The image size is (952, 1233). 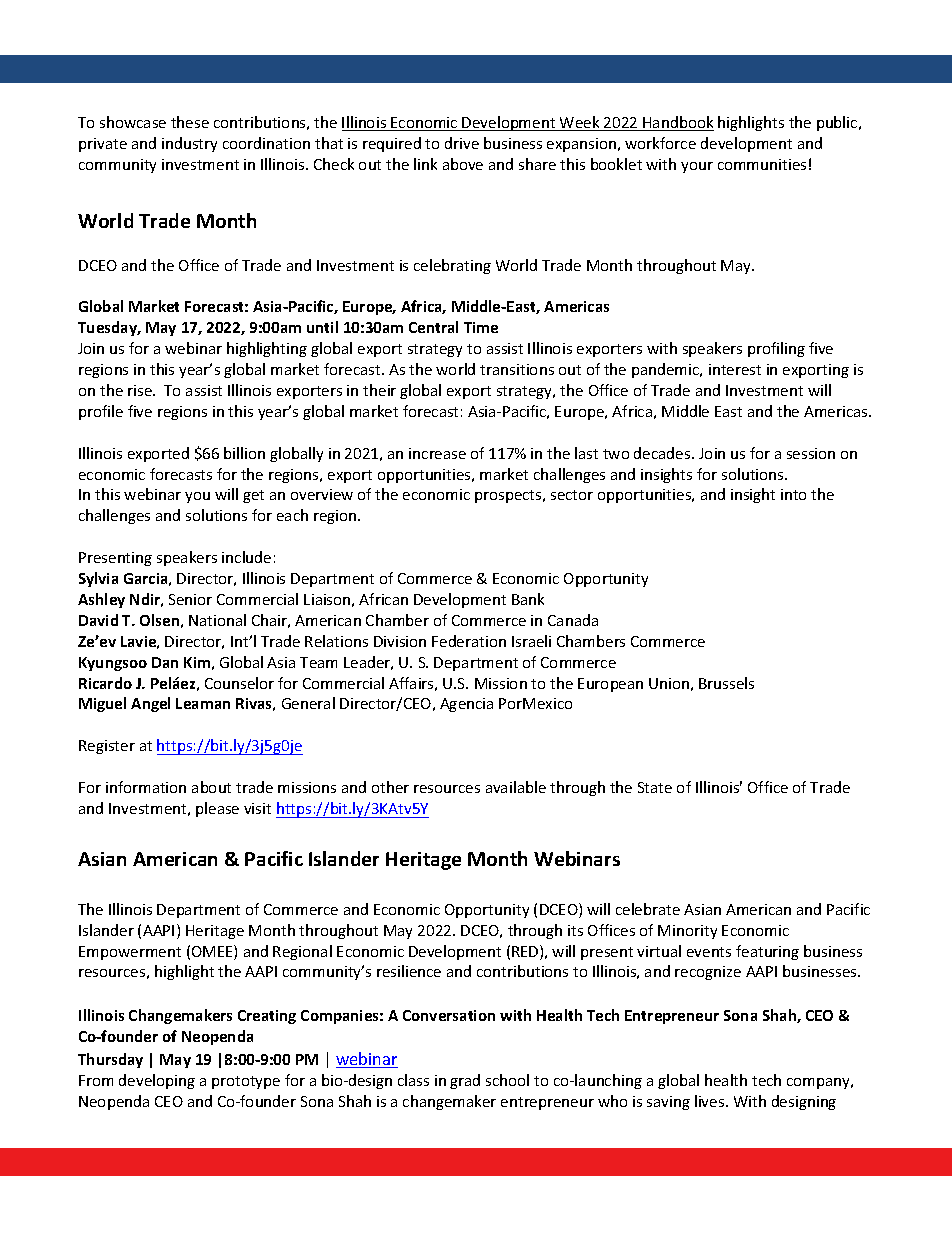 I want to click on Senior, so click(x=190, y=599).
